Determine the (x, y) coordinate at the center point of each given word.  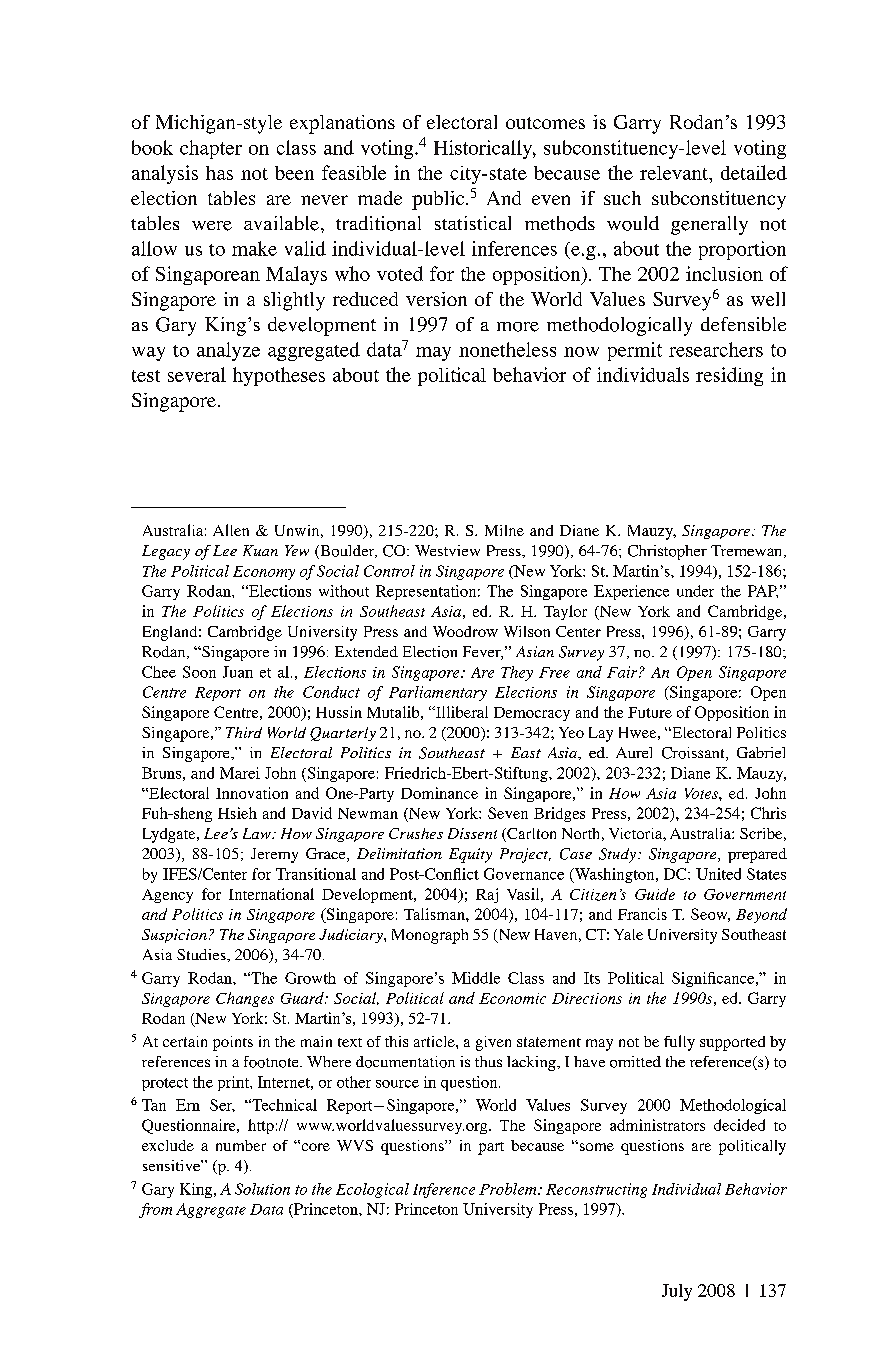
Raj (487, 895)
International (271, 894)
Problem (509, 1189)
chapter (211, 149)
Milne (504, 530)
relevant (675, 173)
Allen (231, 530)
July (677, 1292)
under (695, 591)
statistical (473, 223)
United (718, 874)
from (155, 1210)
